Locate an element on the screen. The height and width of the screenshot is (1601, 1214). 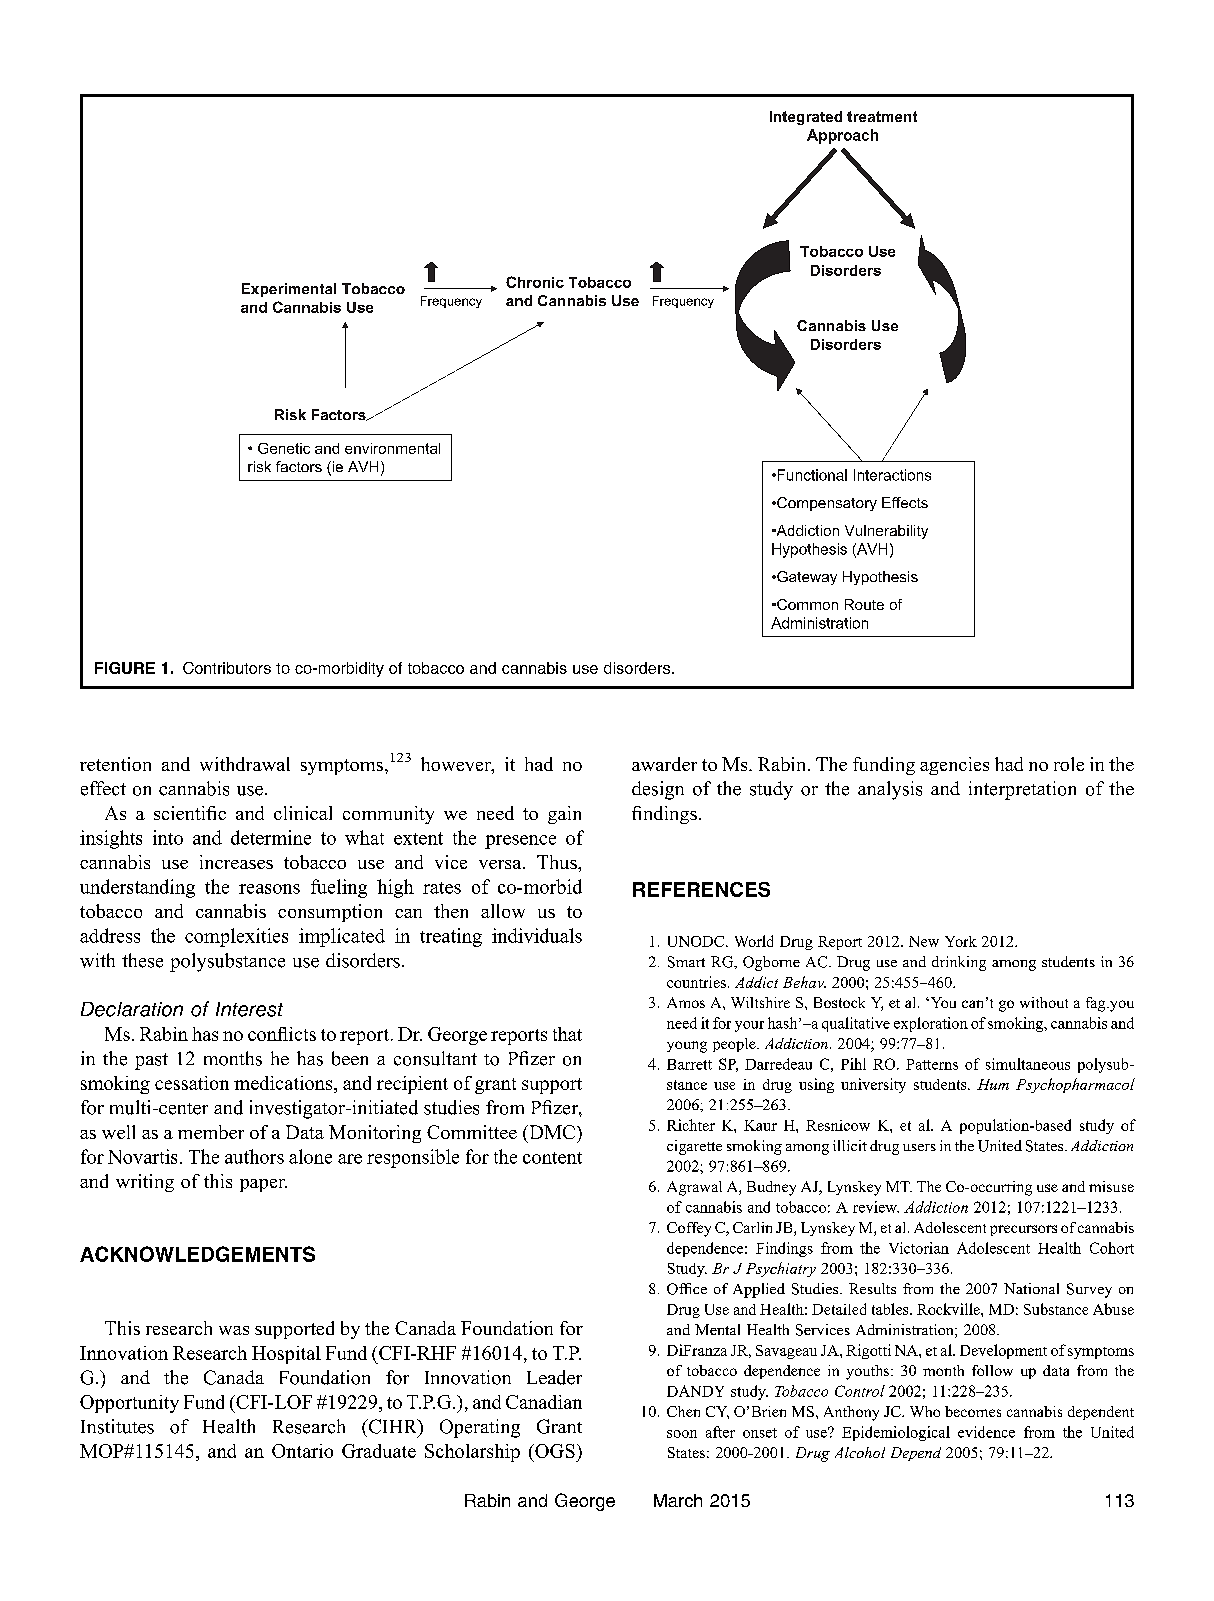
OGS is located at coordinates (554, 1451).
